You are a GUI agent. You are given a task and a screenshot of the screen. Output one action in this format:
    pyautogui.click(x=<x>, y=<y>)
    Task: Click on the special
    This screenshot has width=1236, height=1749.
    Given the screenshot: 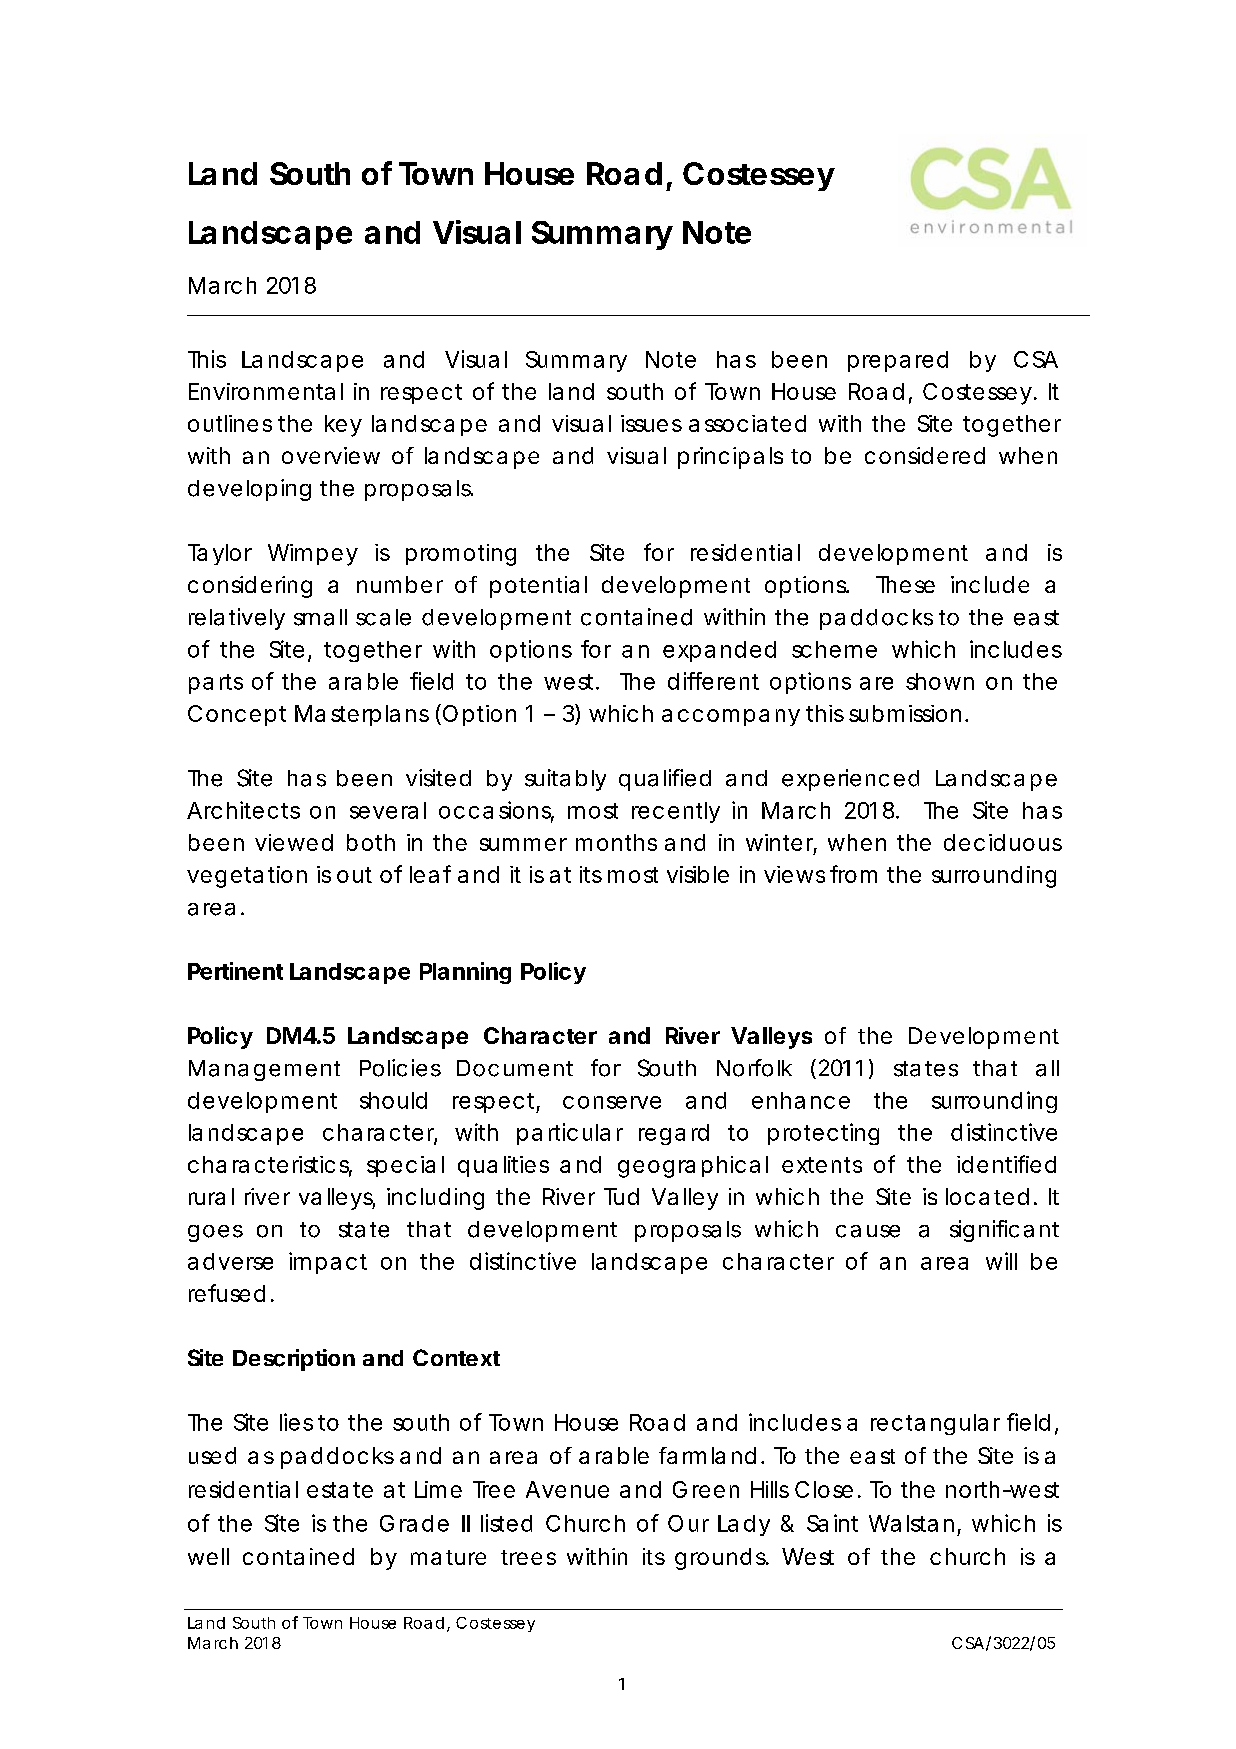 What is the action you would take?
    pyautogui.click(x=405, y=1166)
